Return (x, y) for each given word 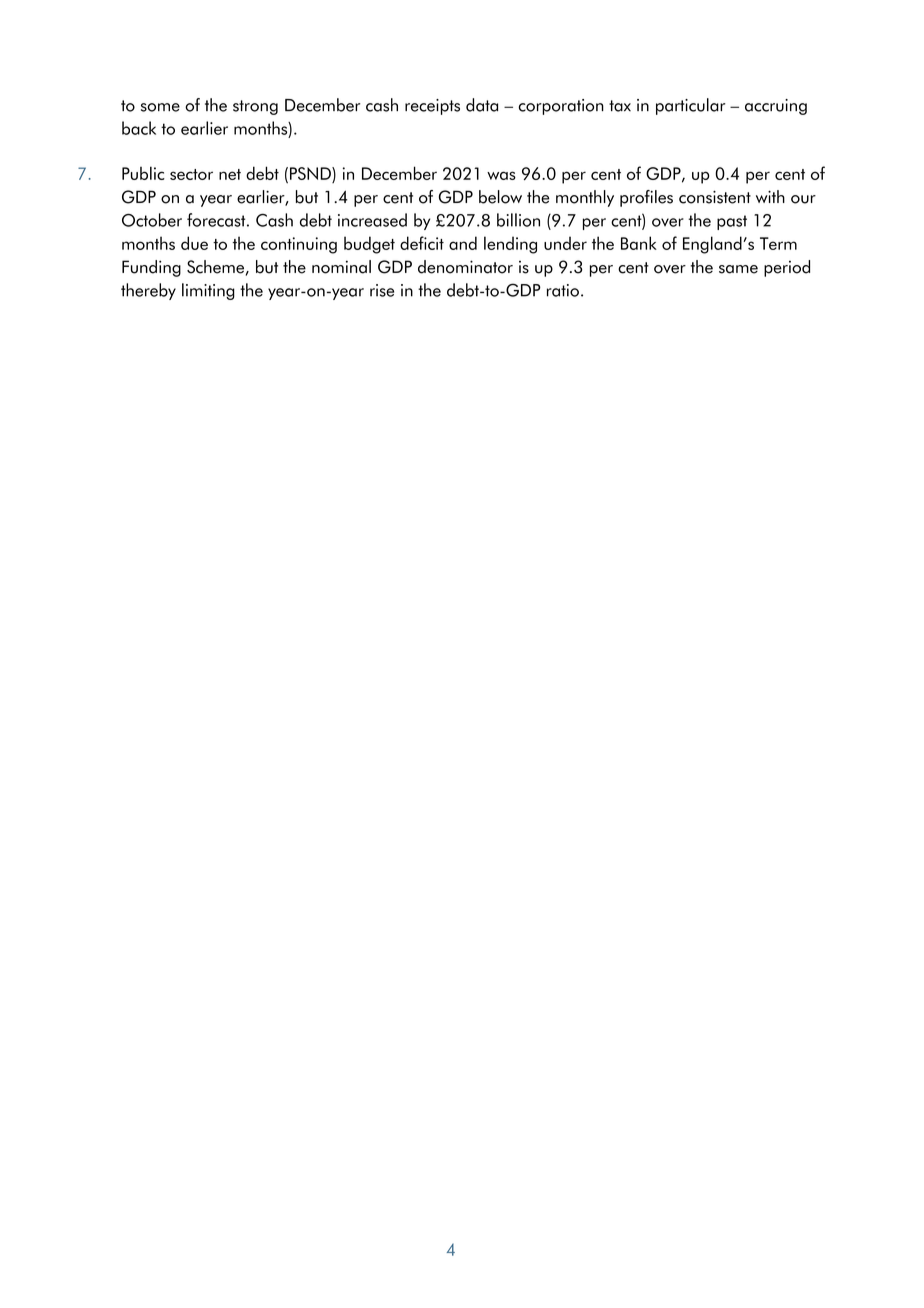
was (501, 175)
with (770, 196)
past (732, 222)
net (230, 174)
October (152, 220)
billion (518, 220)
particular (690, 106)
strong (255, 107)
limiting (208, 291)
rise (382, 290)
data (482, 105)
